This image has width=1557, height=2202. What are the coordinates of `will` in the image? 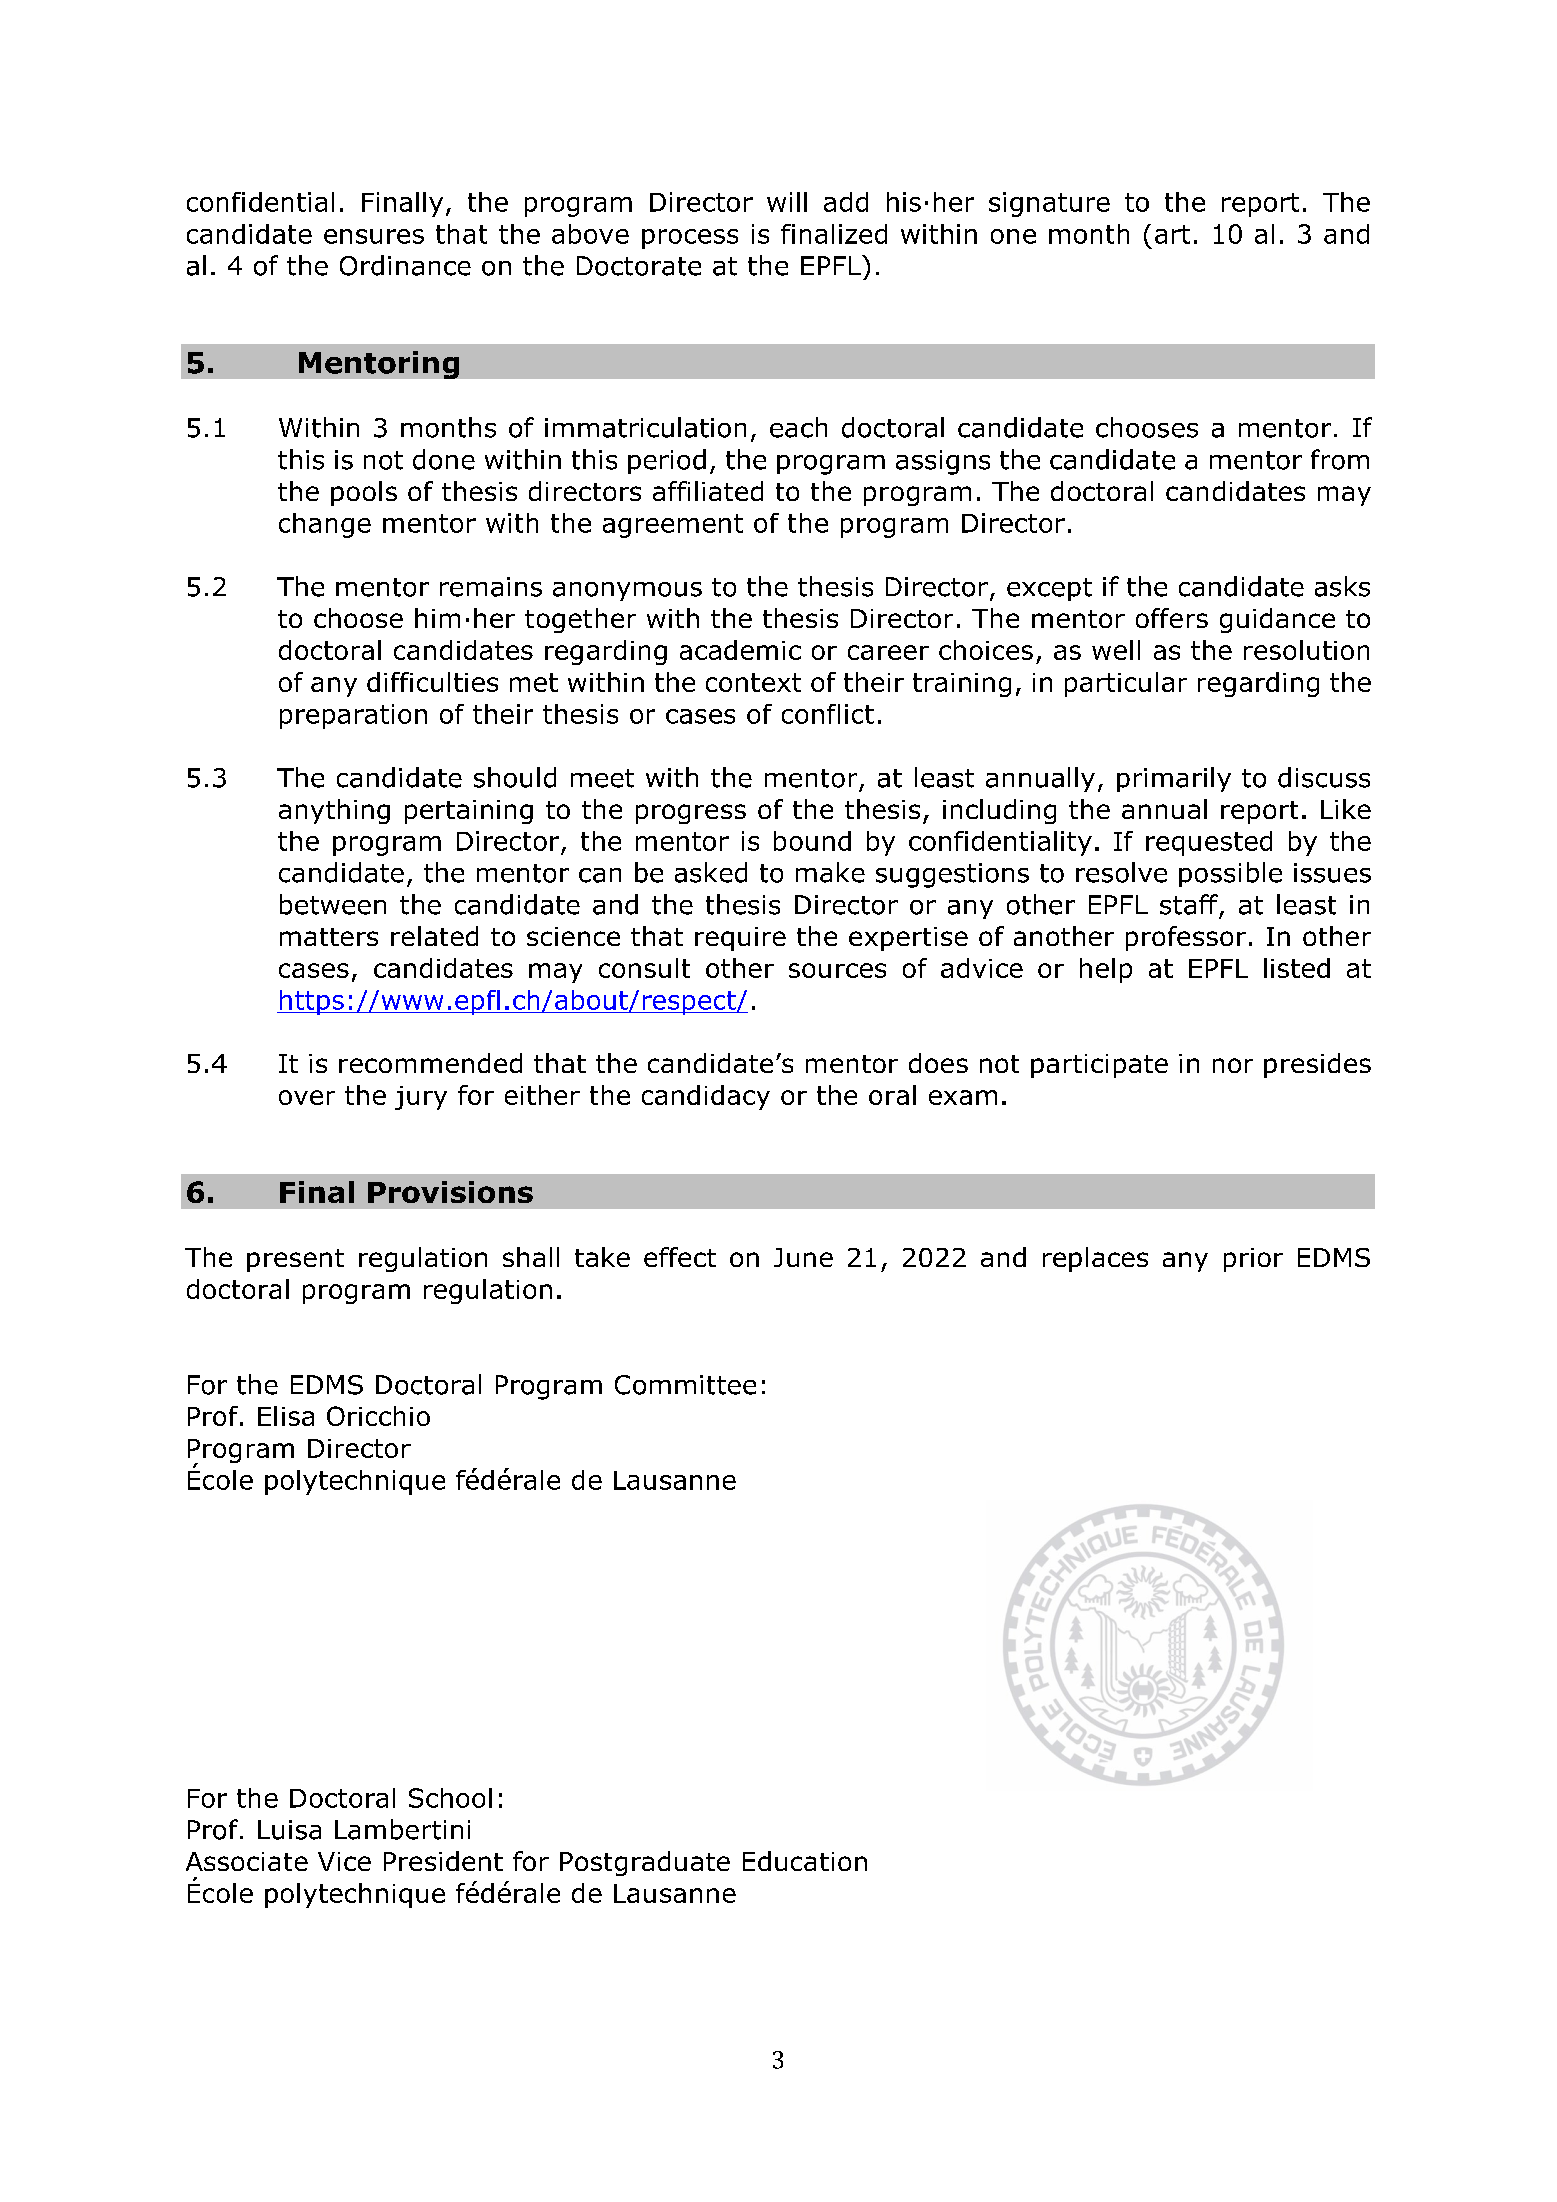 It's located at (787, 202).
